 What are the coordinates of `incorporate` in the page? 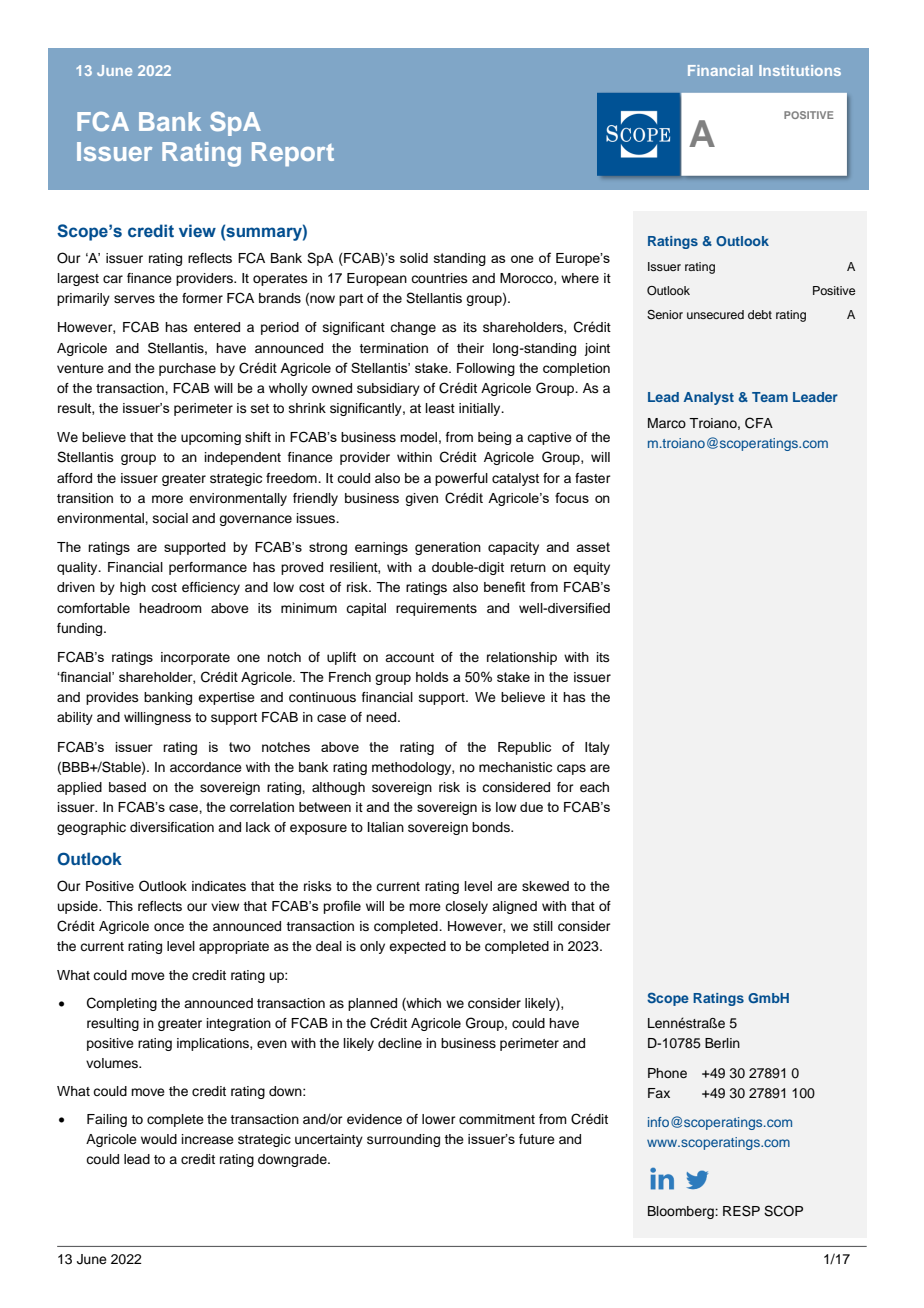 It's located at (195, 658).
